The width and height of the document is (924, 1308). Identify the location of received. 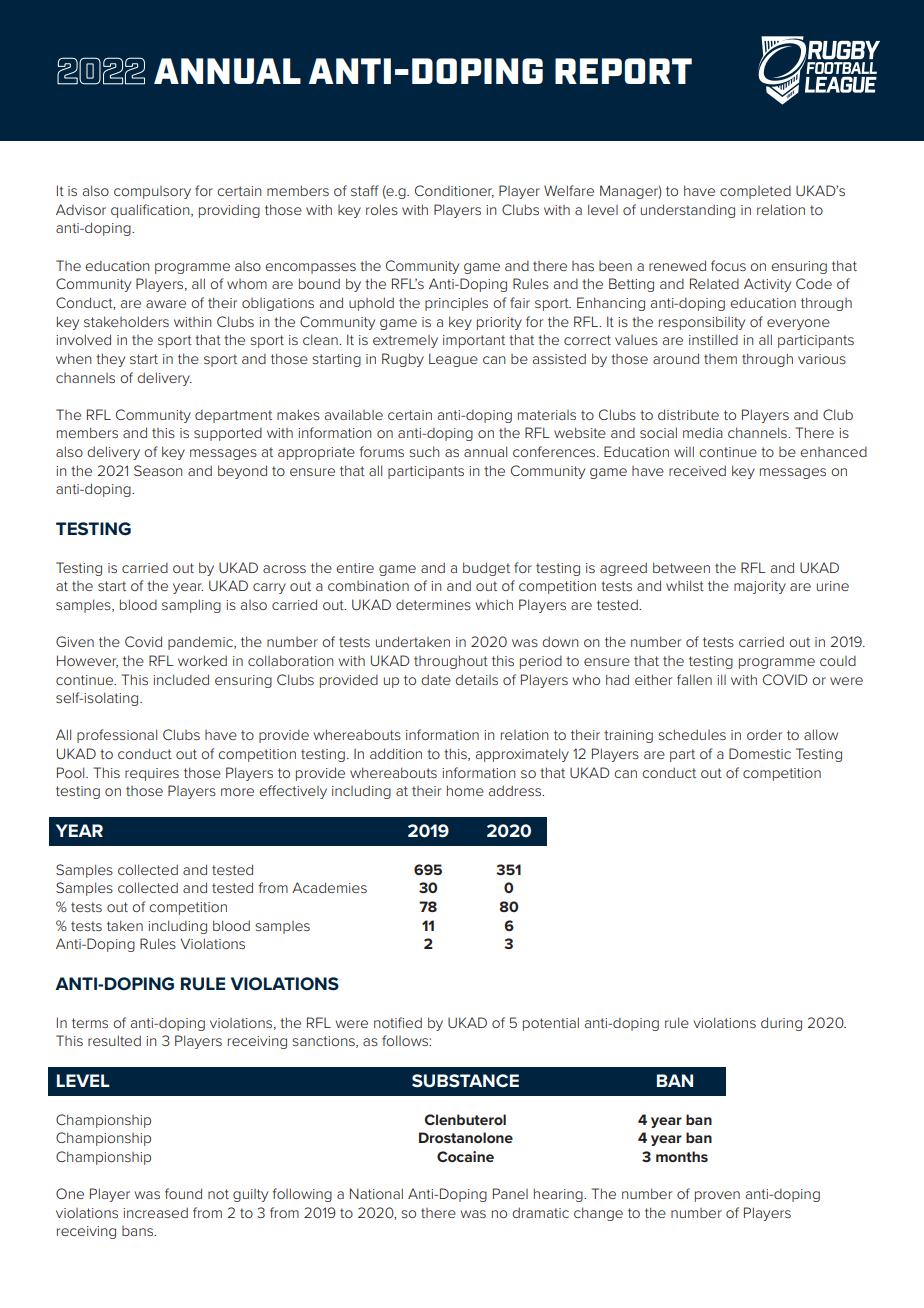
(697, 470).
